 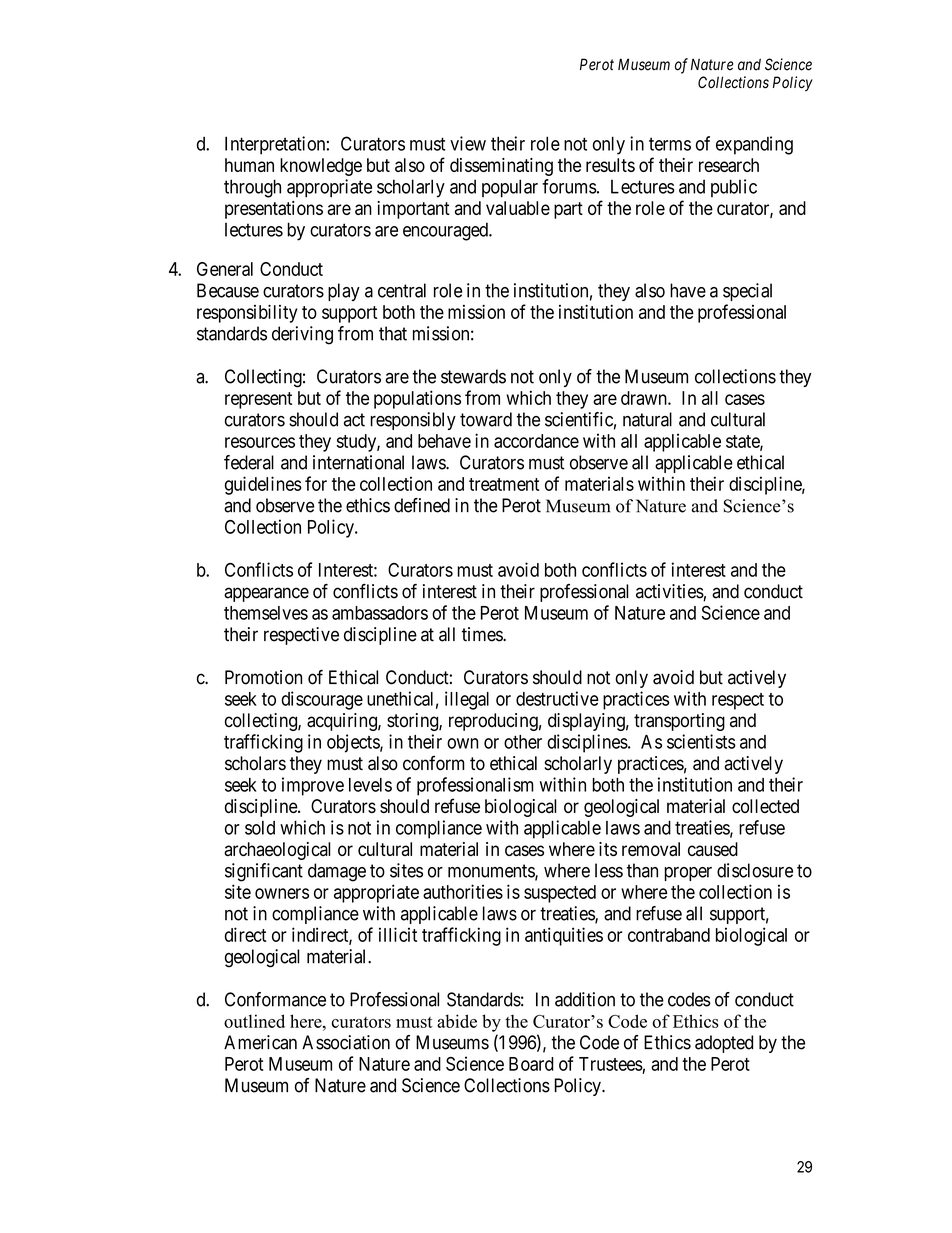 I want to click on disseminating, so click(x=501, y=167).
